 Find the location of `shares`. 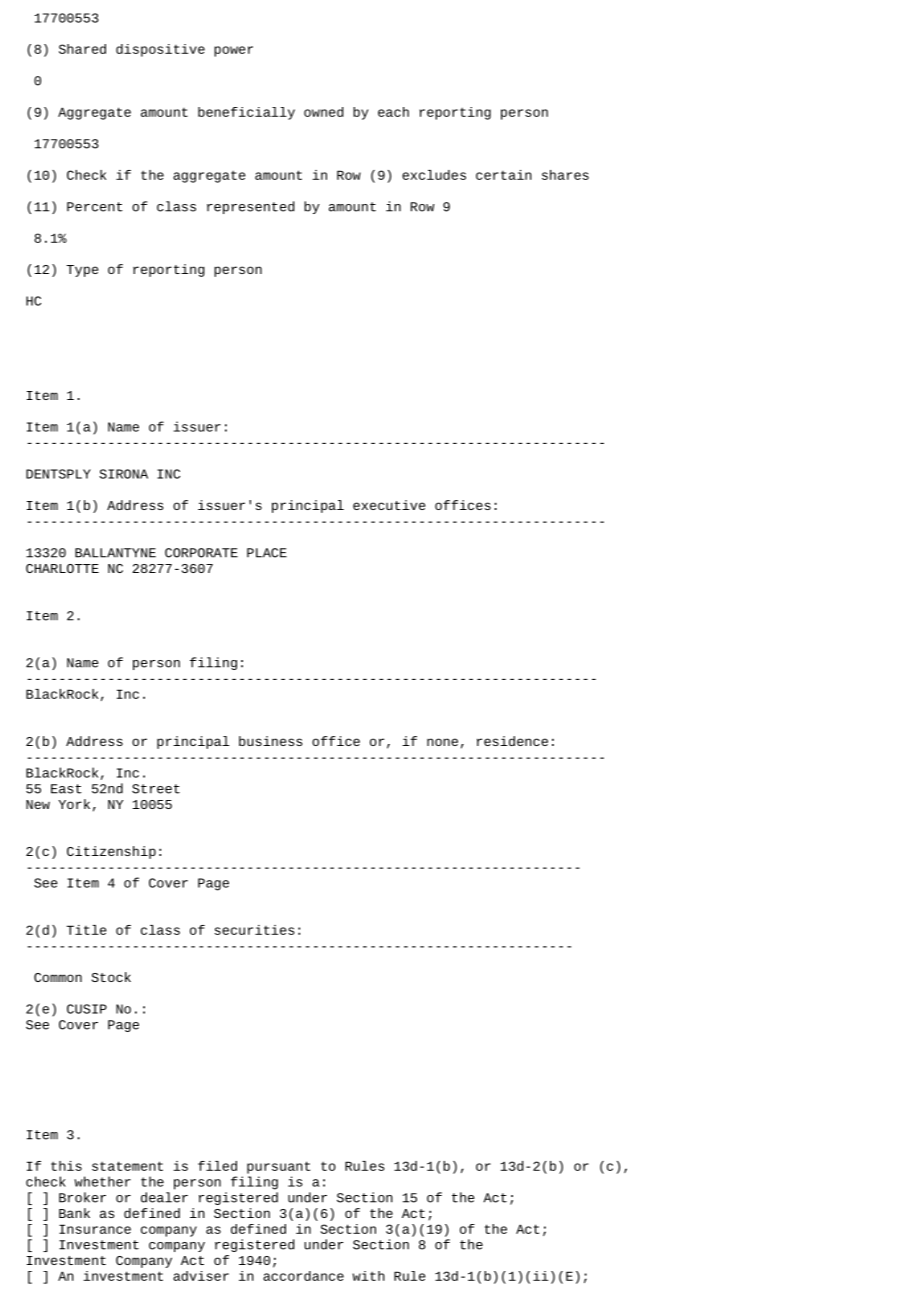

shares is located at coordinates (565, 175).
